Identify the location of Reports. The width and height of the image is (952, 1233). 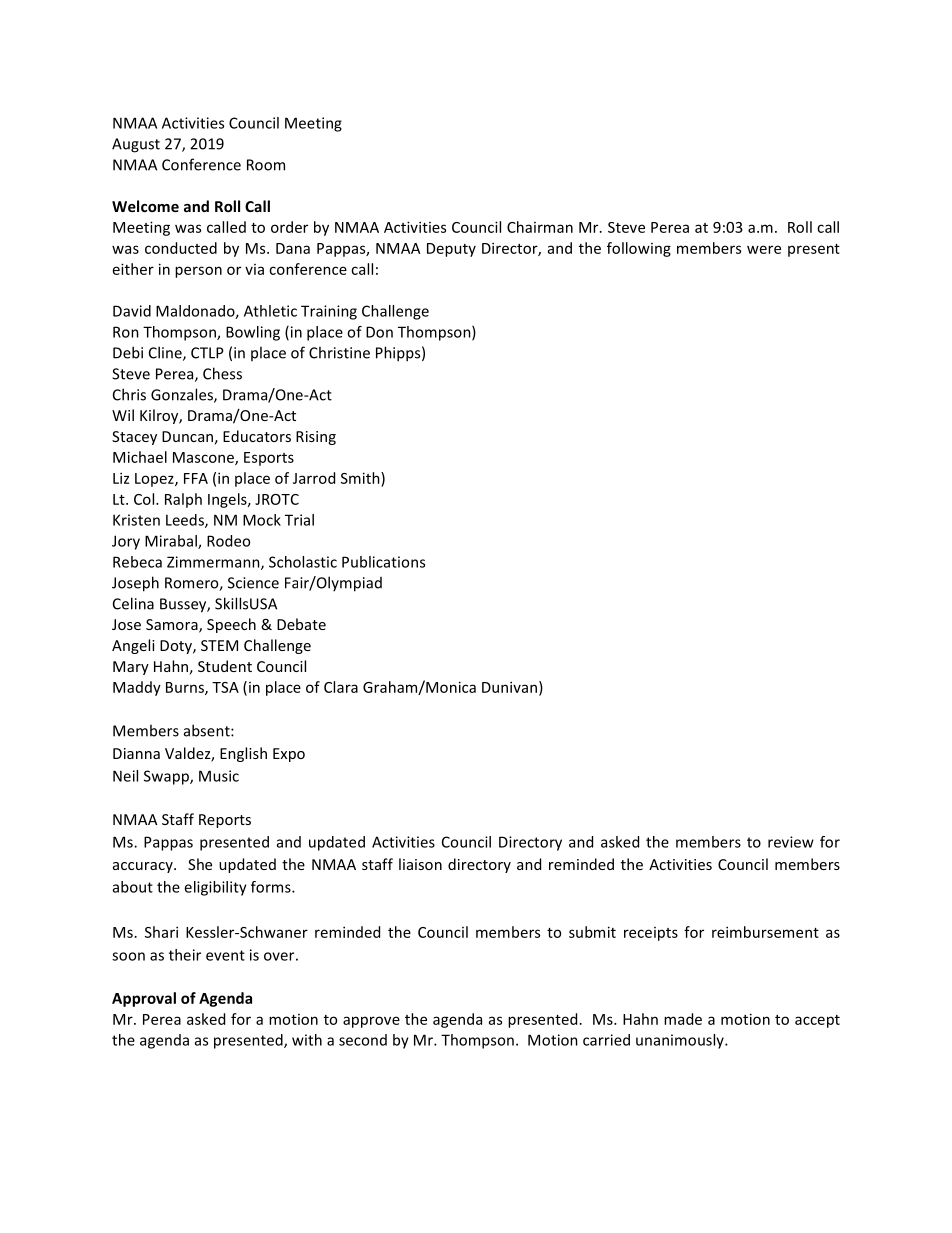
(225, 821).
